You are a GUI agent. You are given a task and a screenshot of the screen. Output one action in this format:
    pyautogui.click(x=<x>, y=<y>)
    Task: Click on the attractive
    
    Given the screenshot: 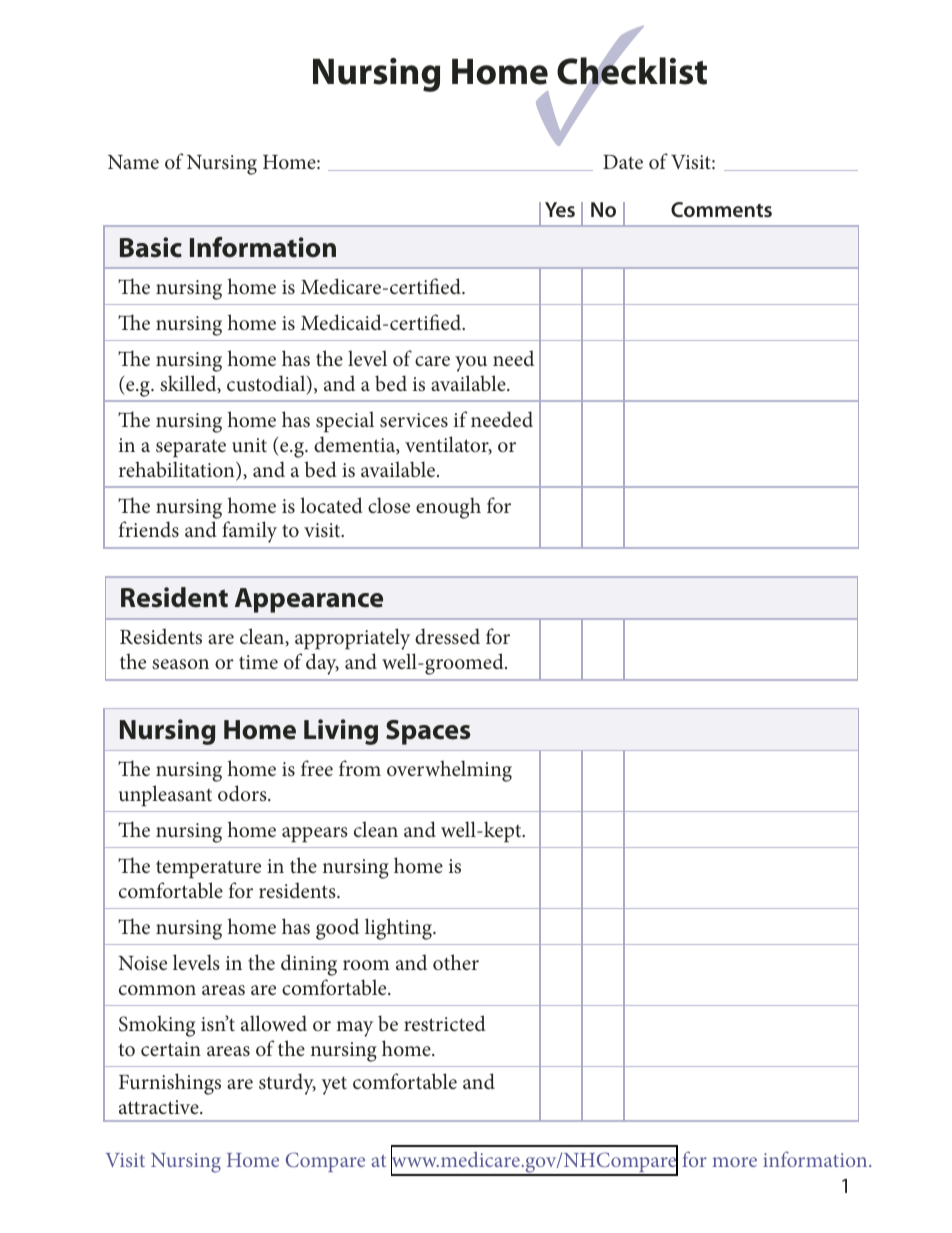 What is the action you would take?
    pyautogui.click(x=160, y=1107)
